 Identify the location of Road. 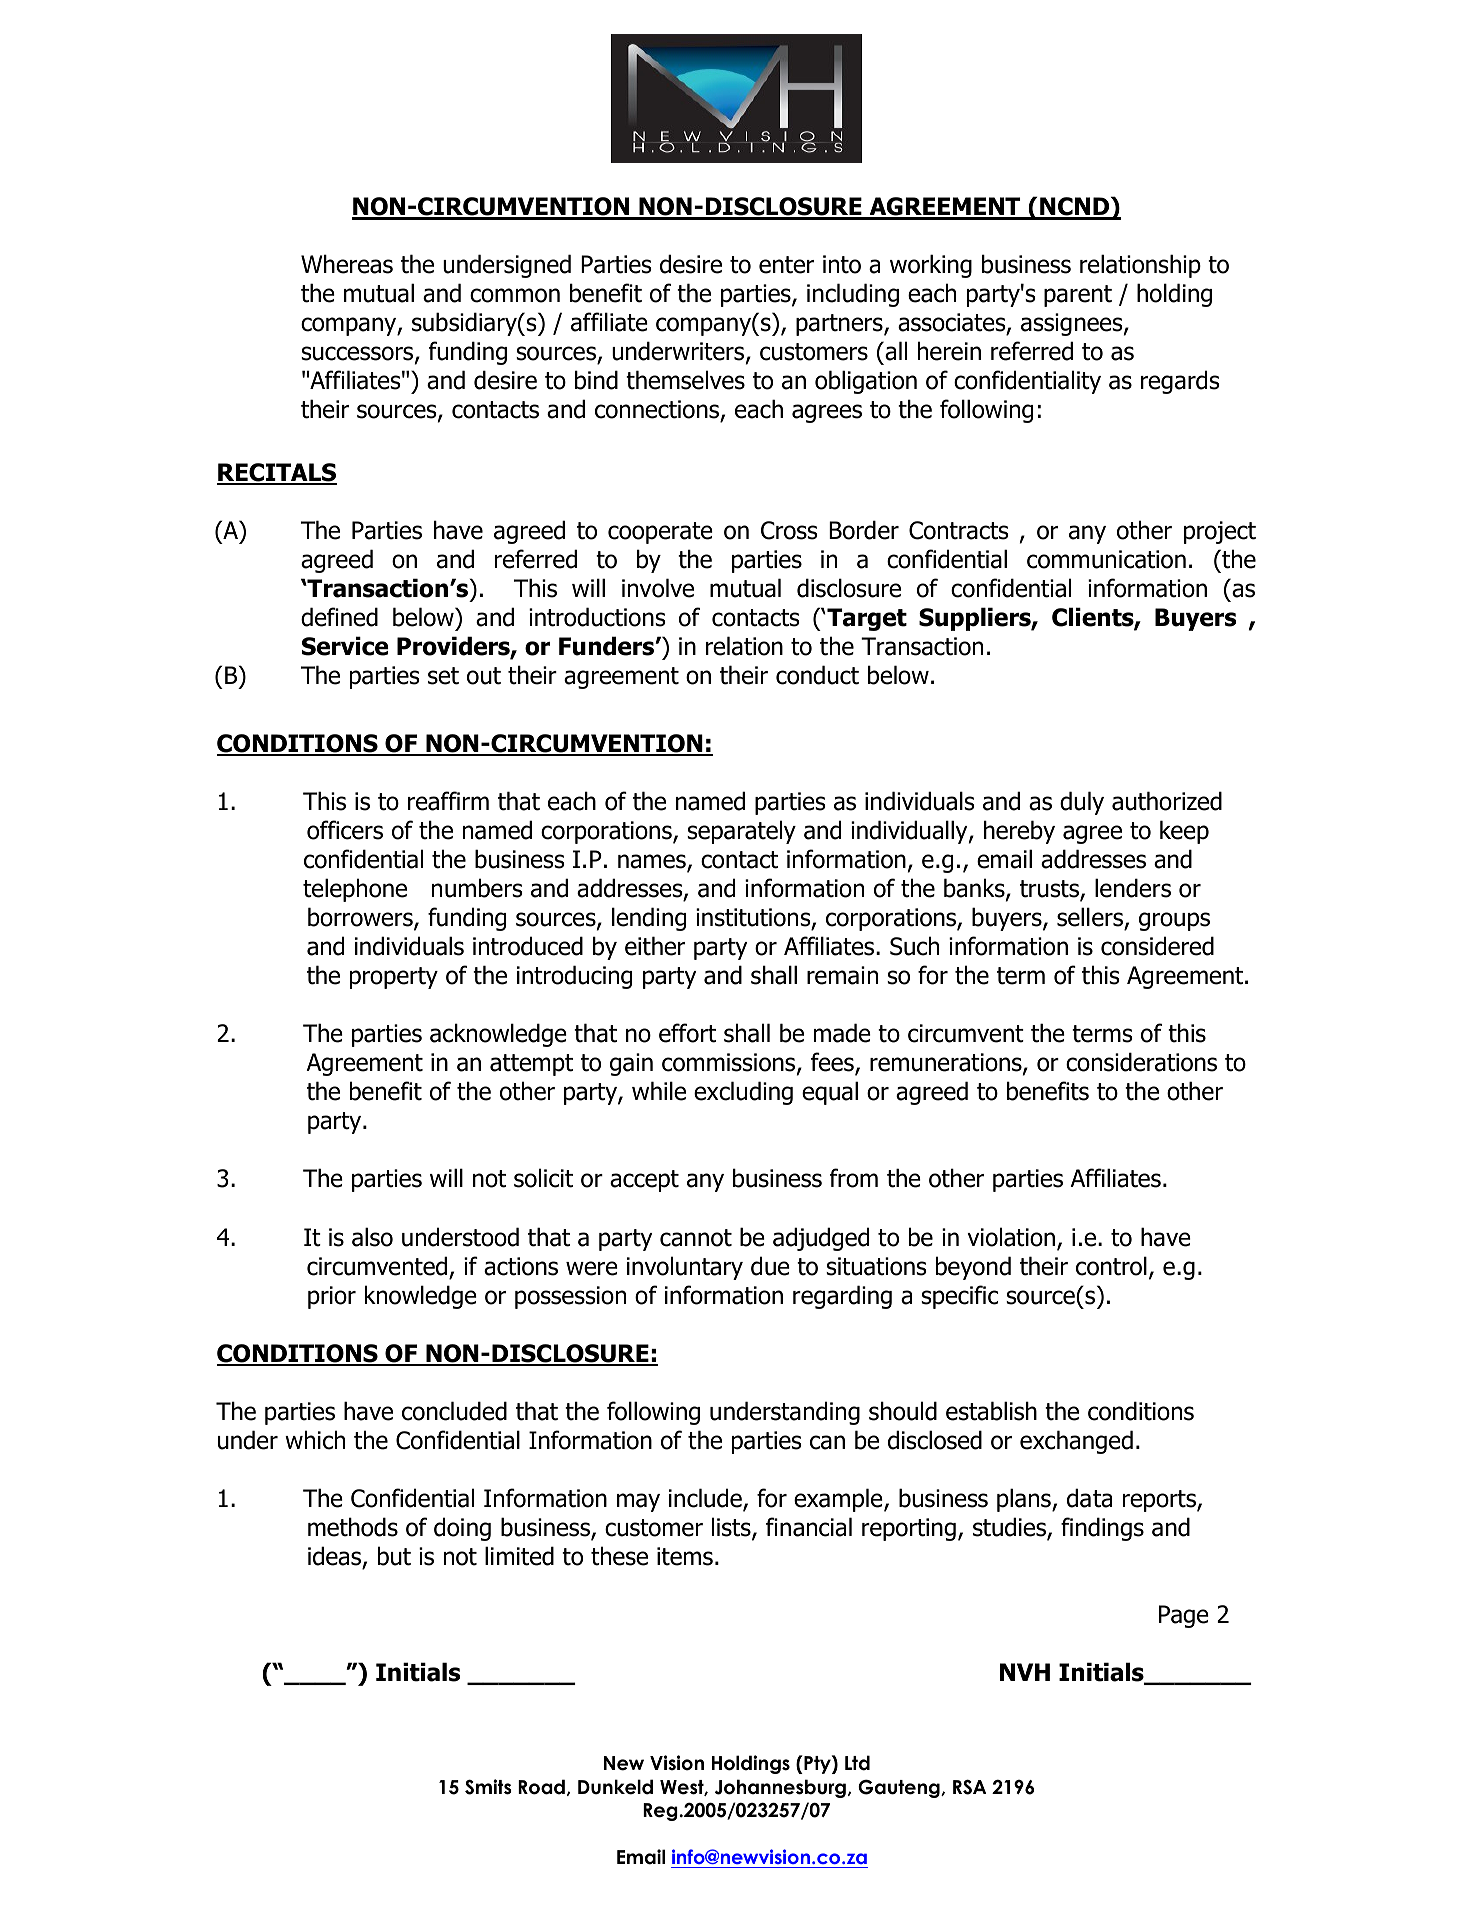
(541, 1787).
